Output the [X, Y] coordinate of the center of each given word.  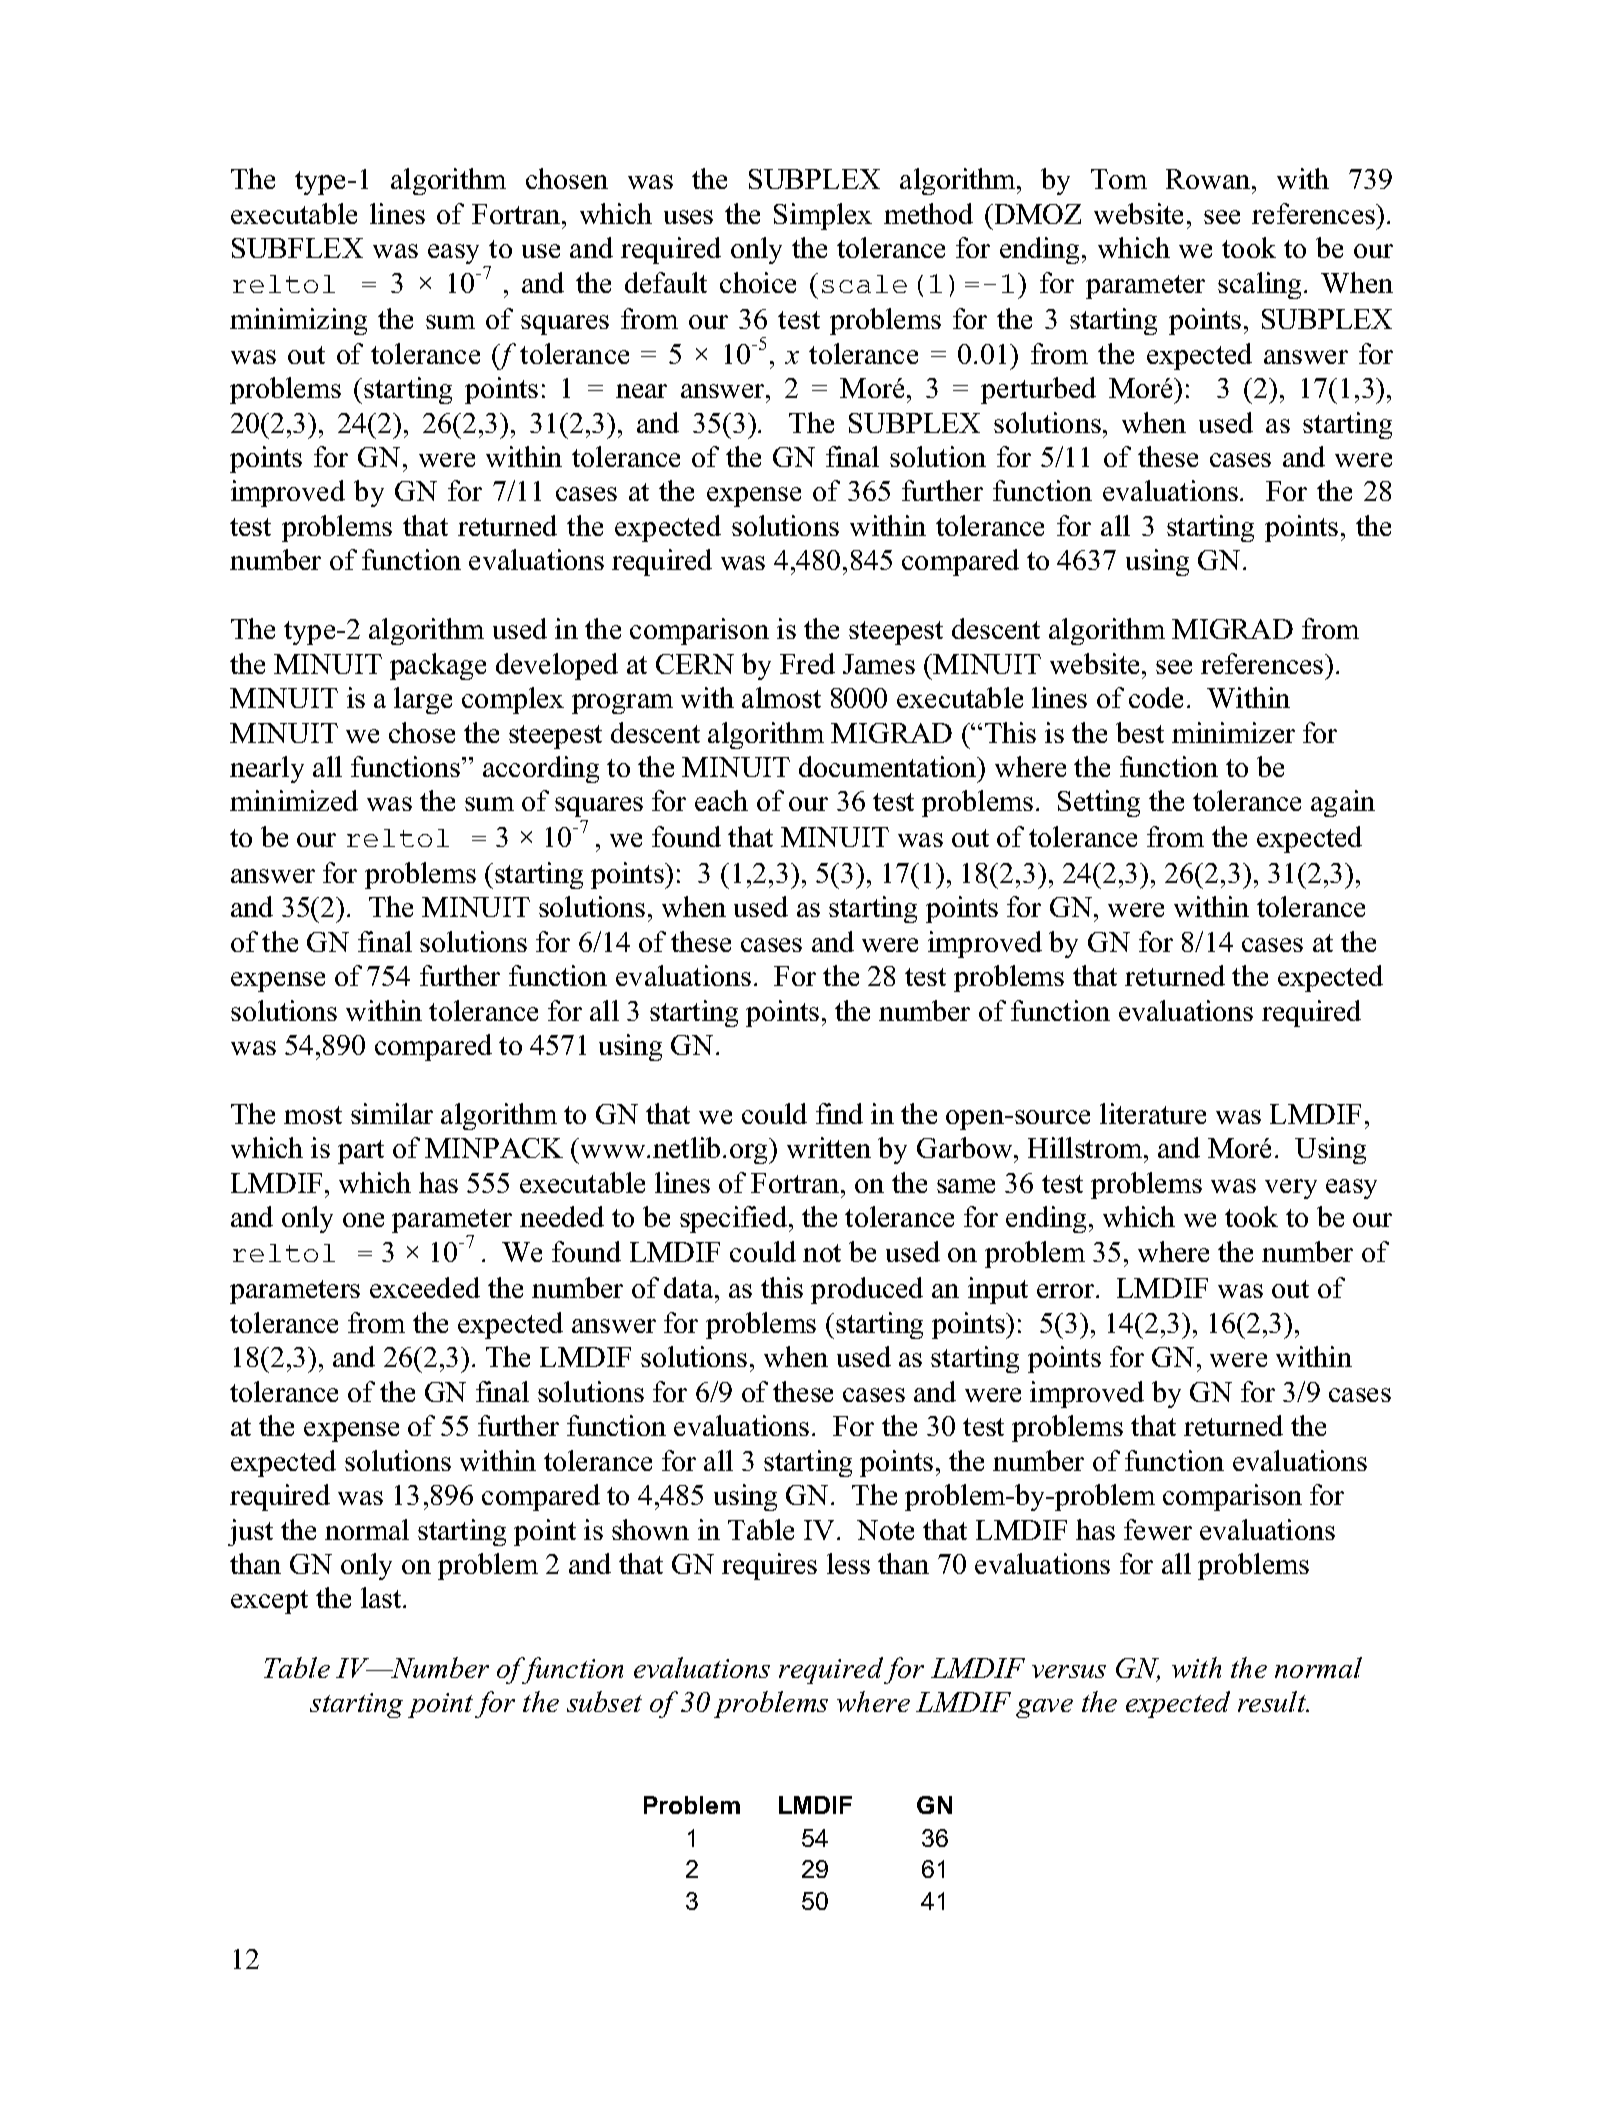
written [829, 1147]
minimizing [298, 321]
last [382, 1597]
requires [769, 1566]
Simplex [823, 216]
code [1156, 697]
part [361, 1152]
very [1291, 1189]
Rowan [1209, 179]
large [423, 700]
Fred [807, 663]
